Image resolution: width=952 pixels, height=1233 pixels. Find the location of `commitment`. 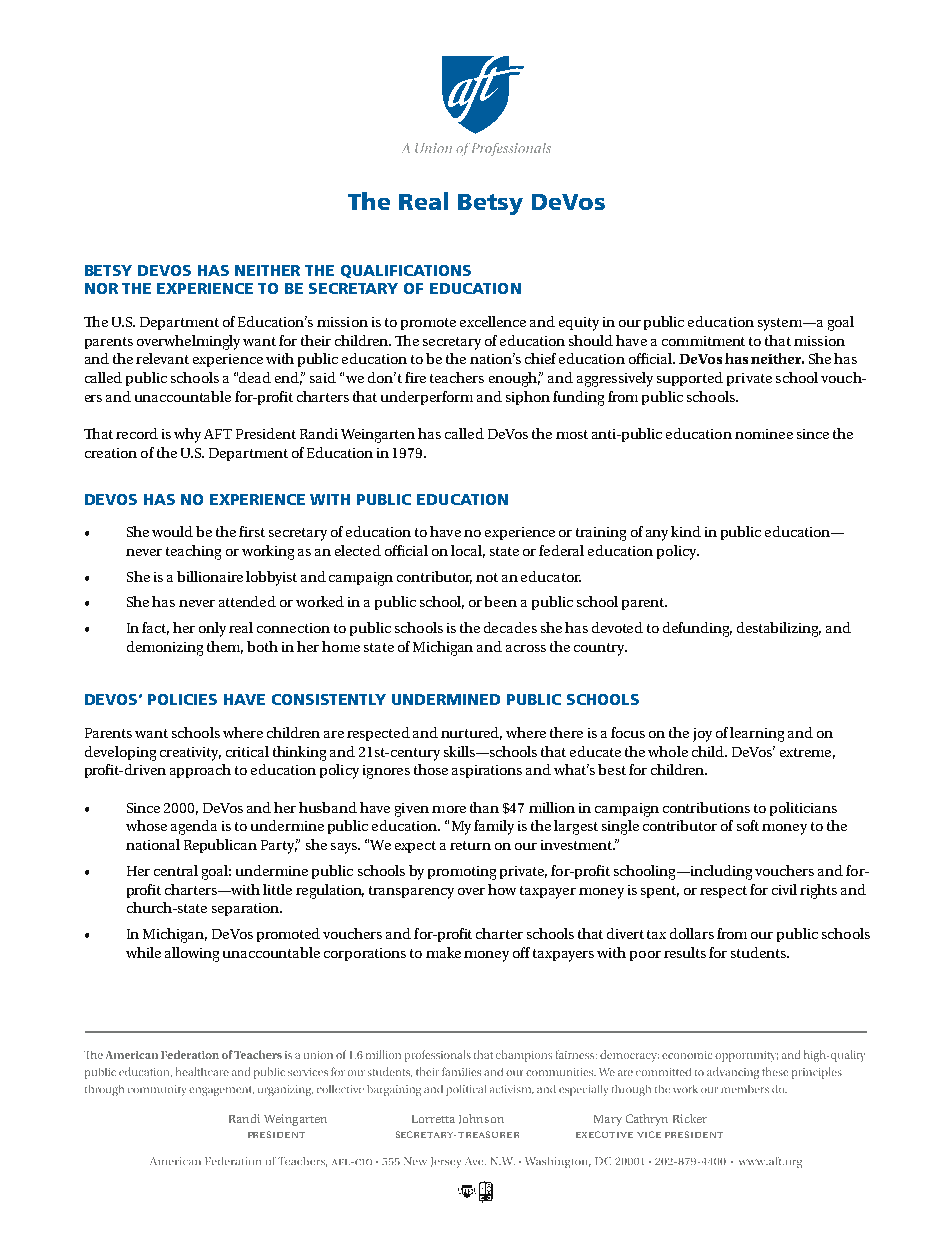

commitment is located at coordinates (703, 341).
